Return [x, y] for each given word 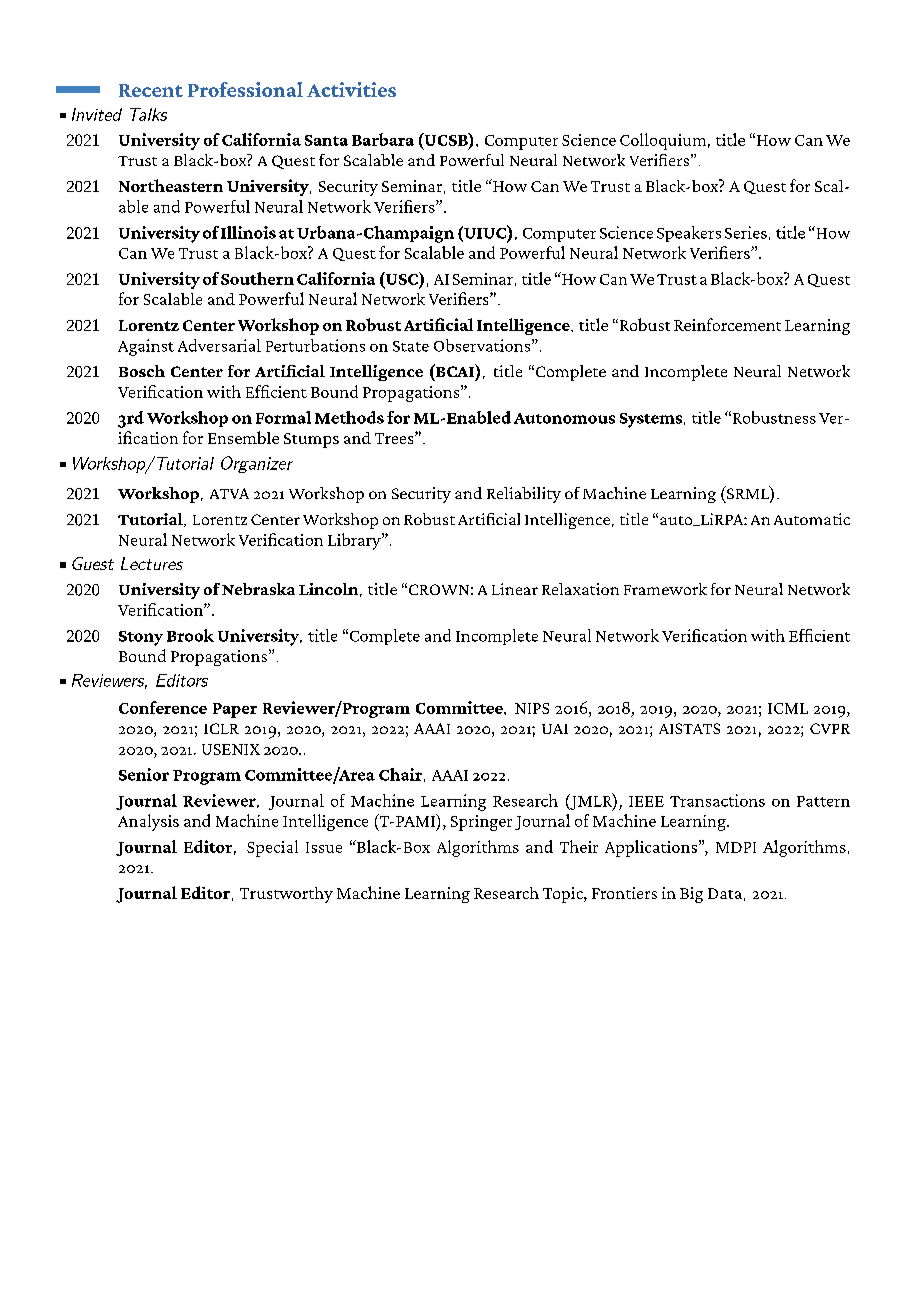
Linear [515, 589]
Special [272, 848]
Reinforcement [727, 324]
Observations [482, 345]
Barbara [383, 139]
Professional [245, 89]
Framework [665, 589]
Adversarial [219, 345]
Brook [190, 635]
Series [746, 232]
